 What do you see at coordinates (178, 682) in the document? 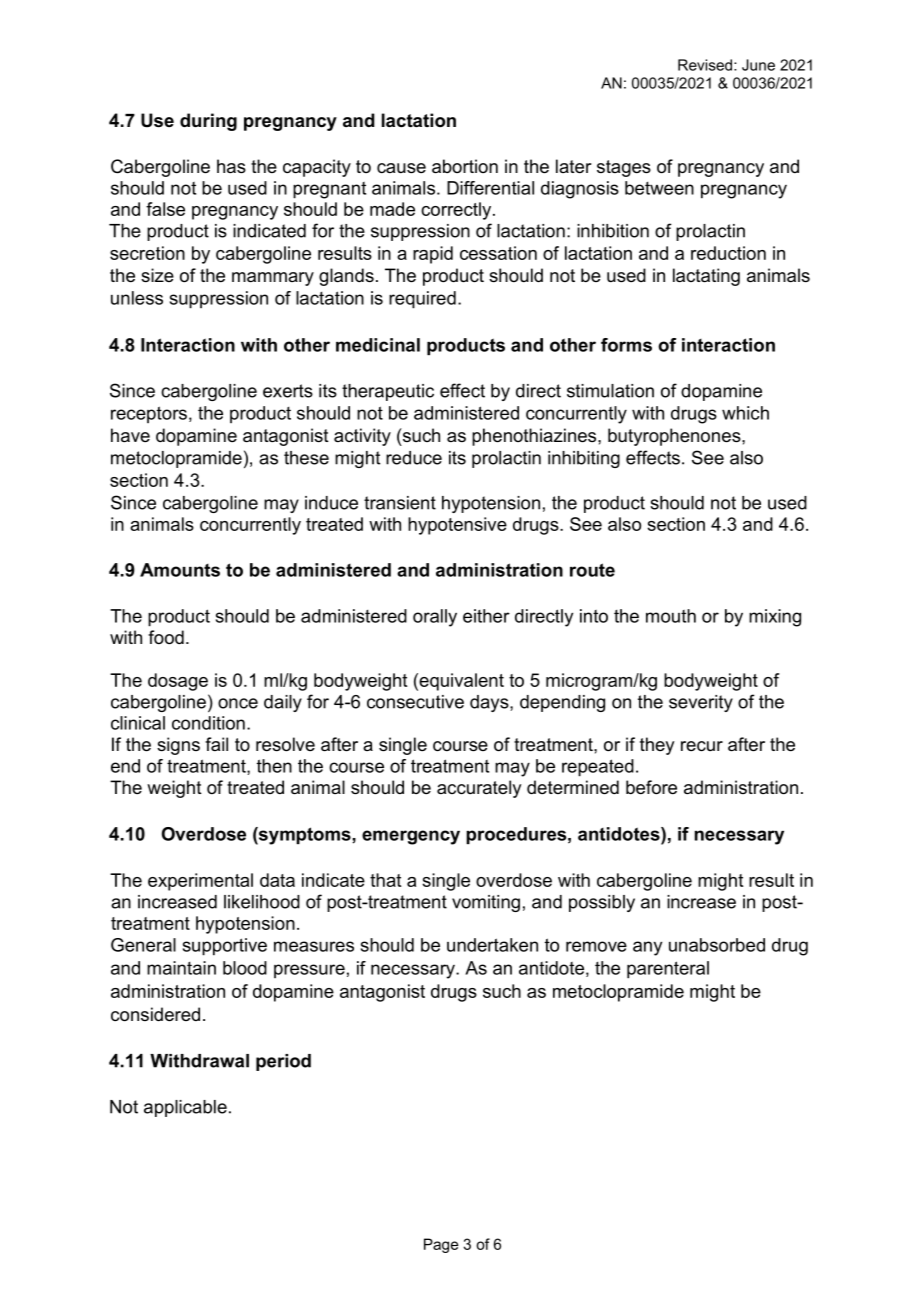
I see `dosage` at bounding box center [178, 682].
